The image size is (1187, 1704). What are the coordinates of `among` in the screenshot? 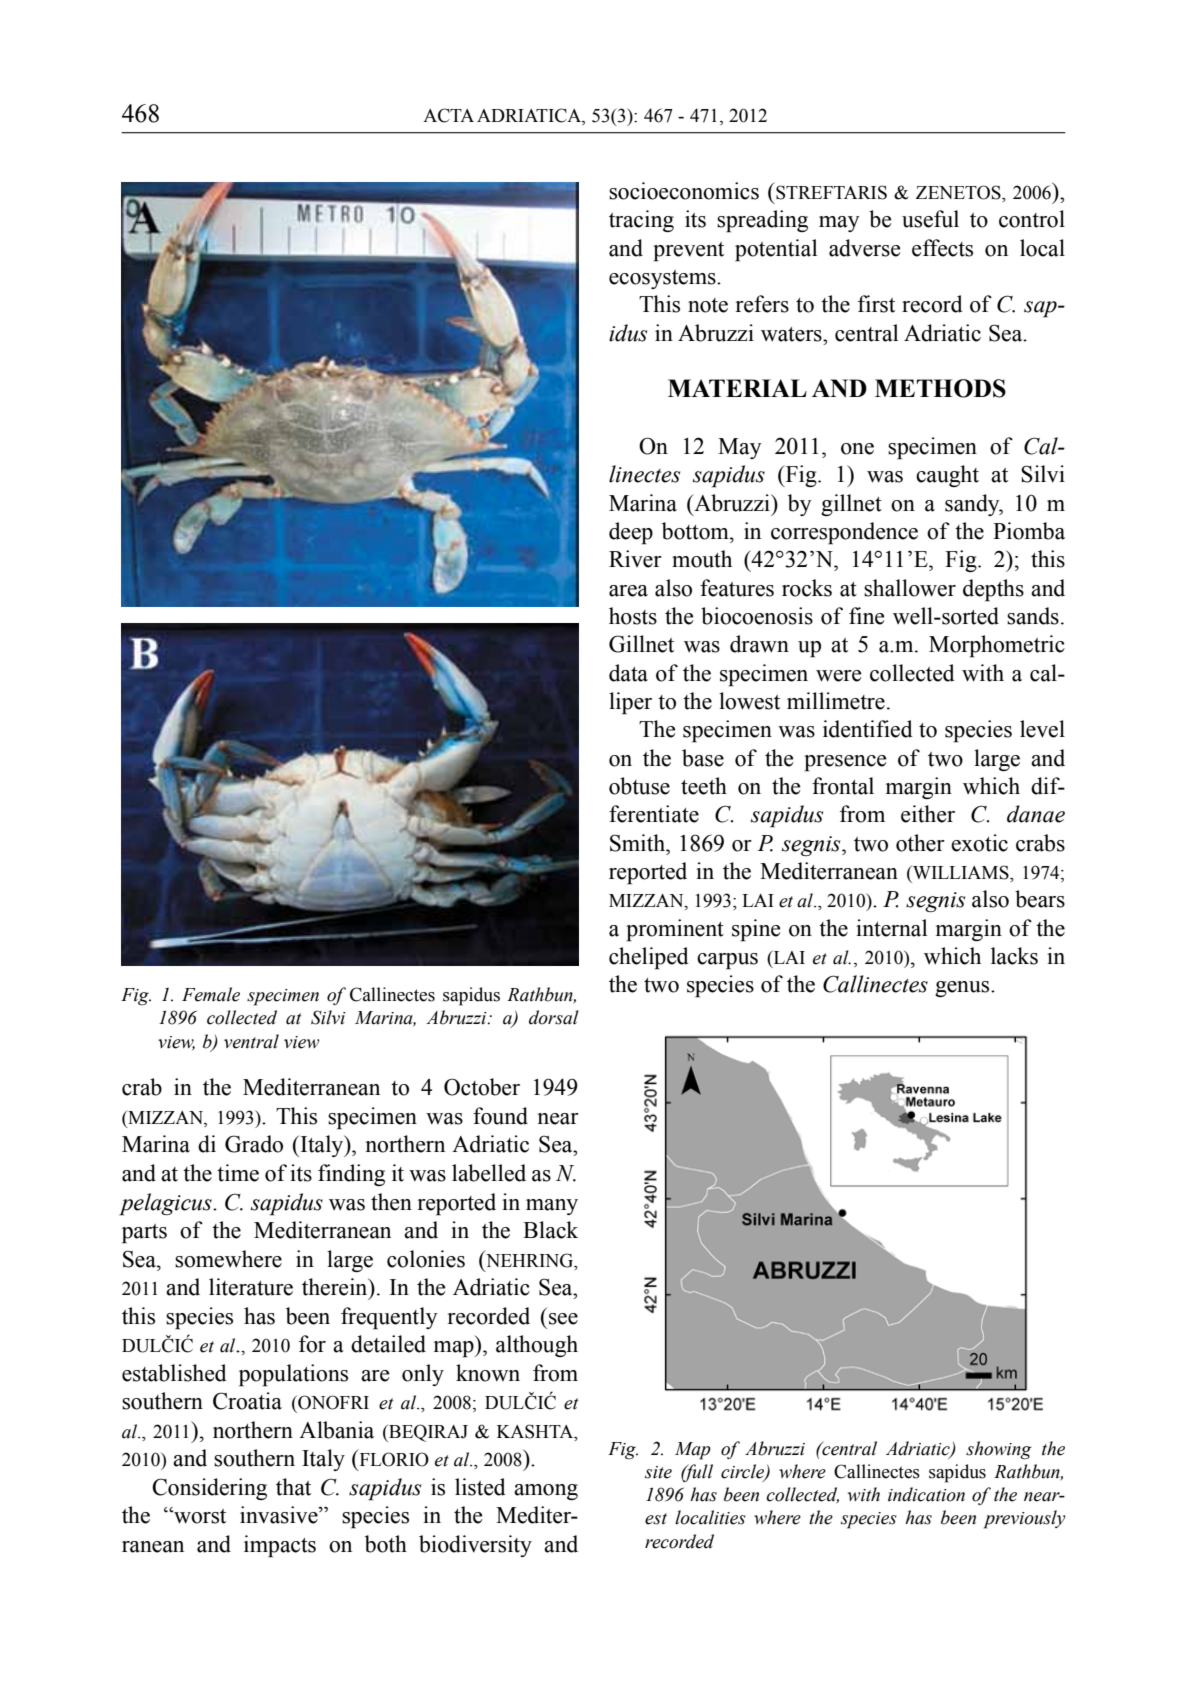 It's located at (546, 1492).
